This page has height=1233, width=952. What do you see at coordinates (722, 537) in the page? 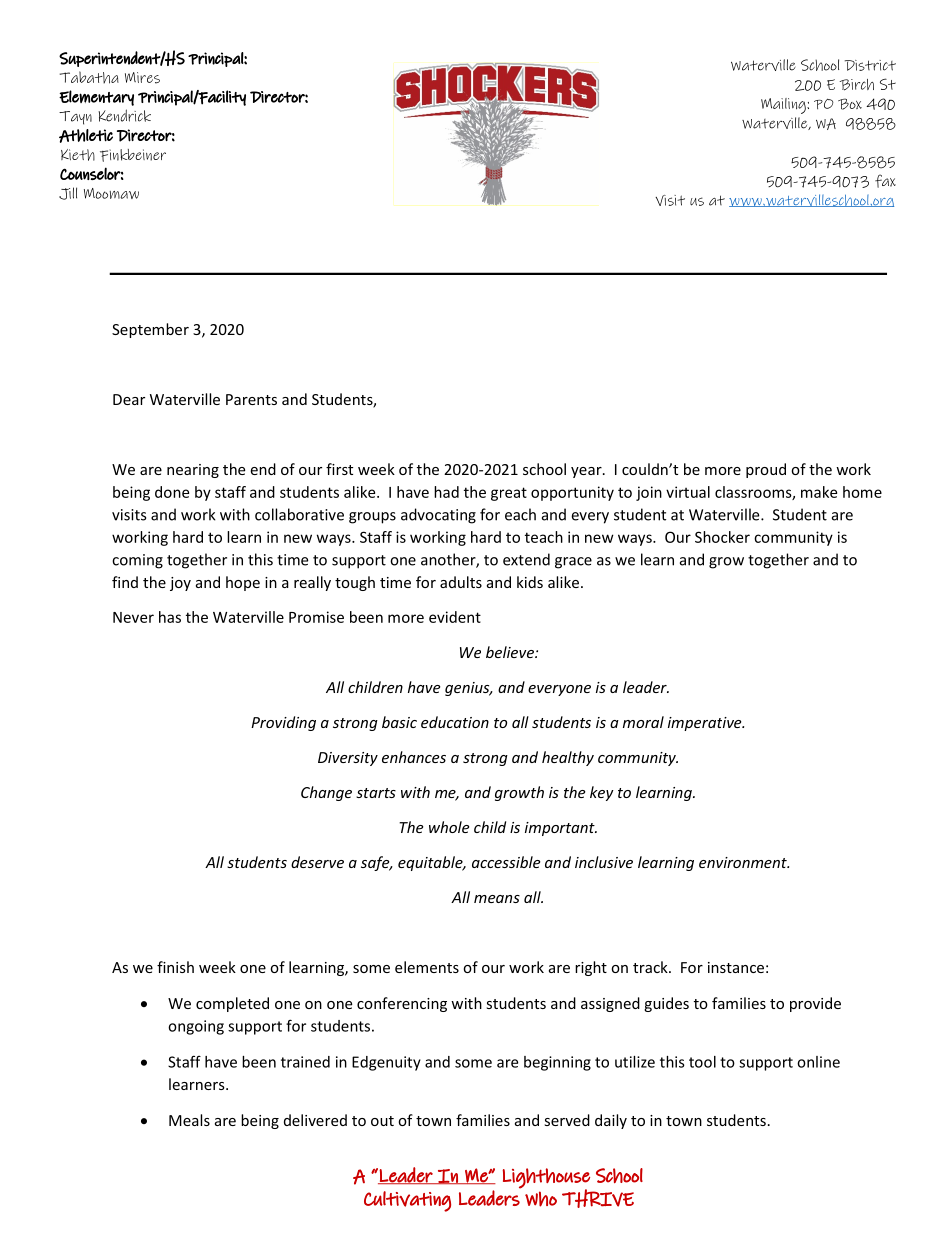
I see `Shocker` at bounding box center [722, 537].
